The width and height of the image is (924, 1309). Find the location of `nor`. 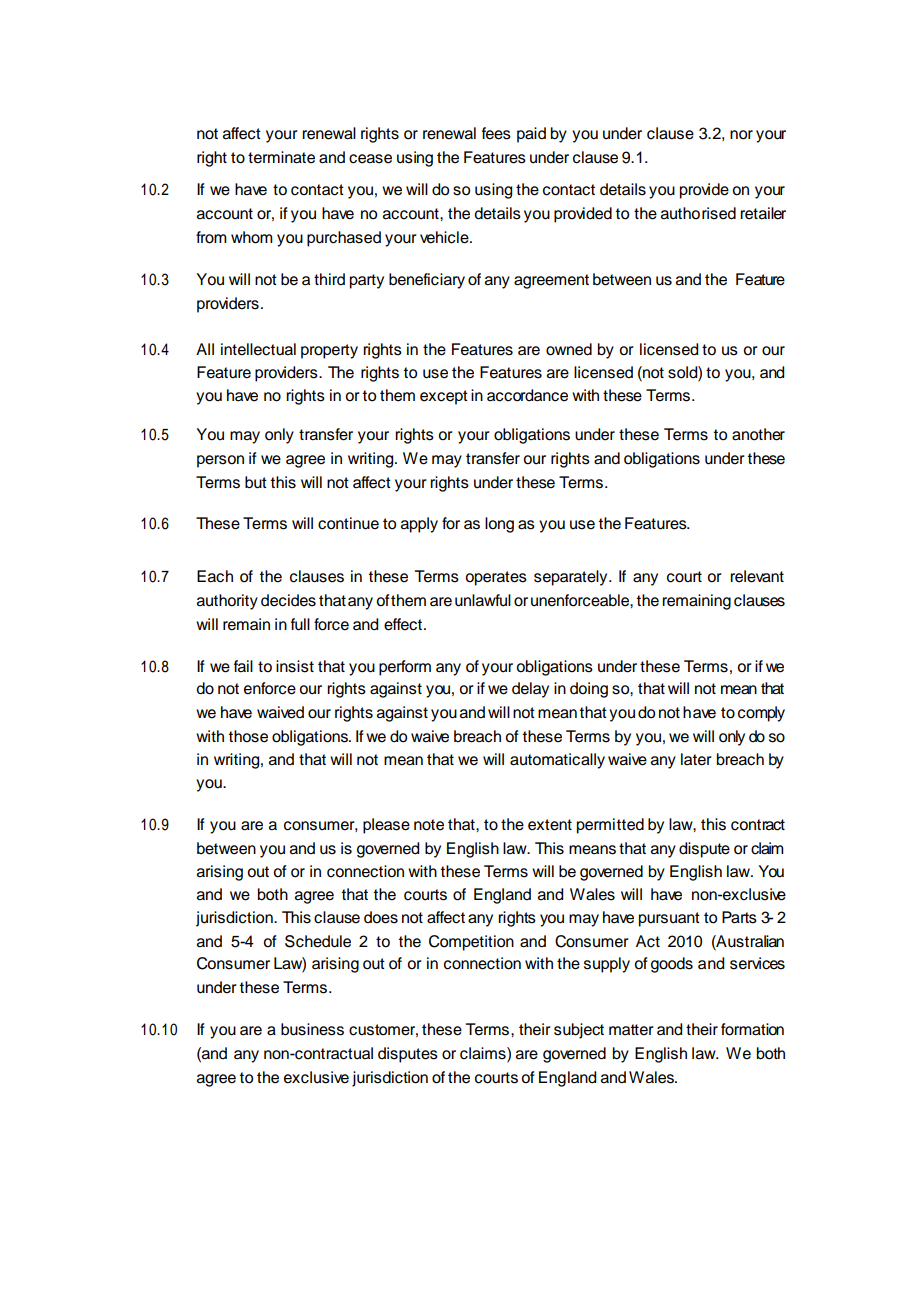

nor is located at coordinates (741, 135).
